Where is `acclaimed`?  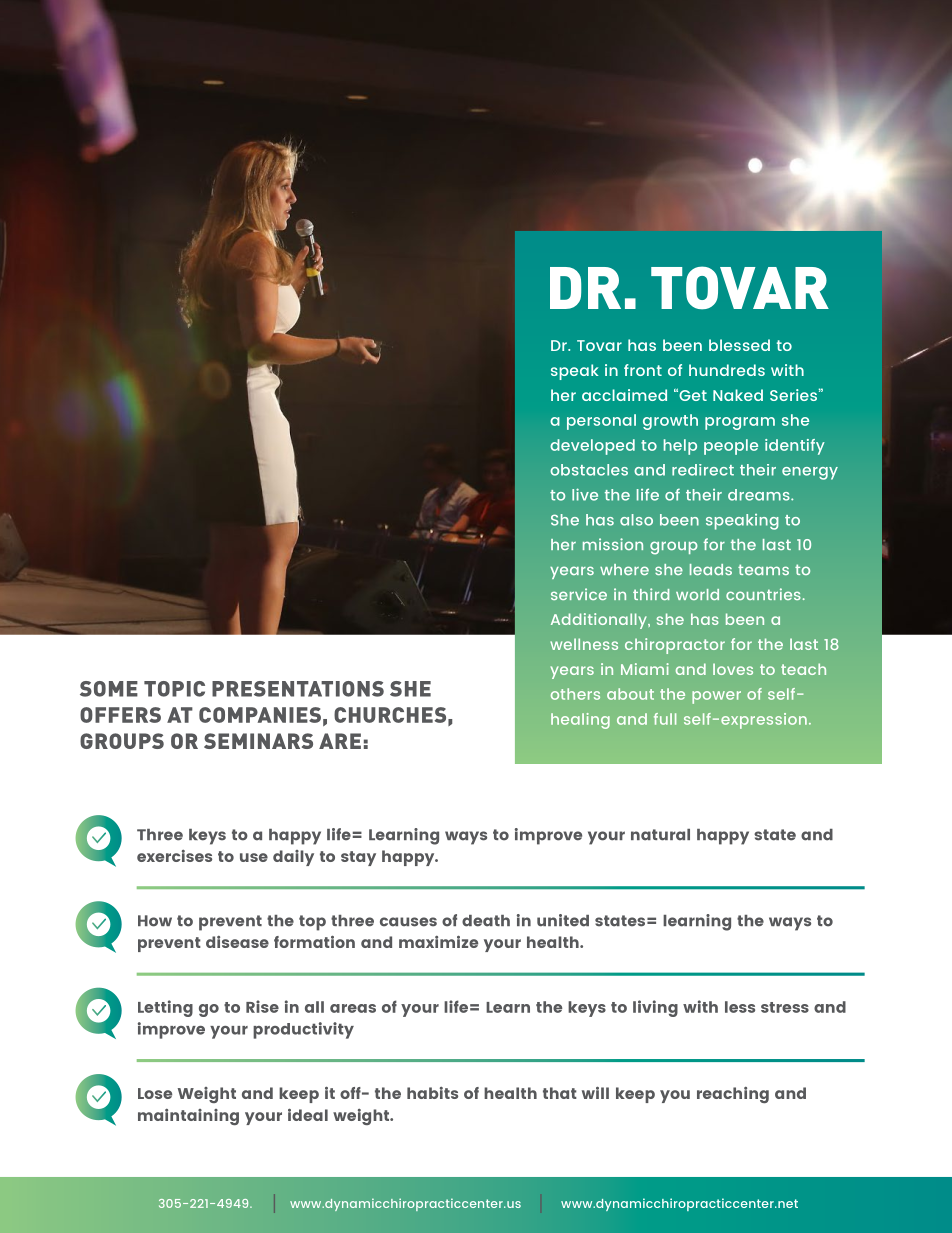 acclaimed is located at coordinates (624, 395).
